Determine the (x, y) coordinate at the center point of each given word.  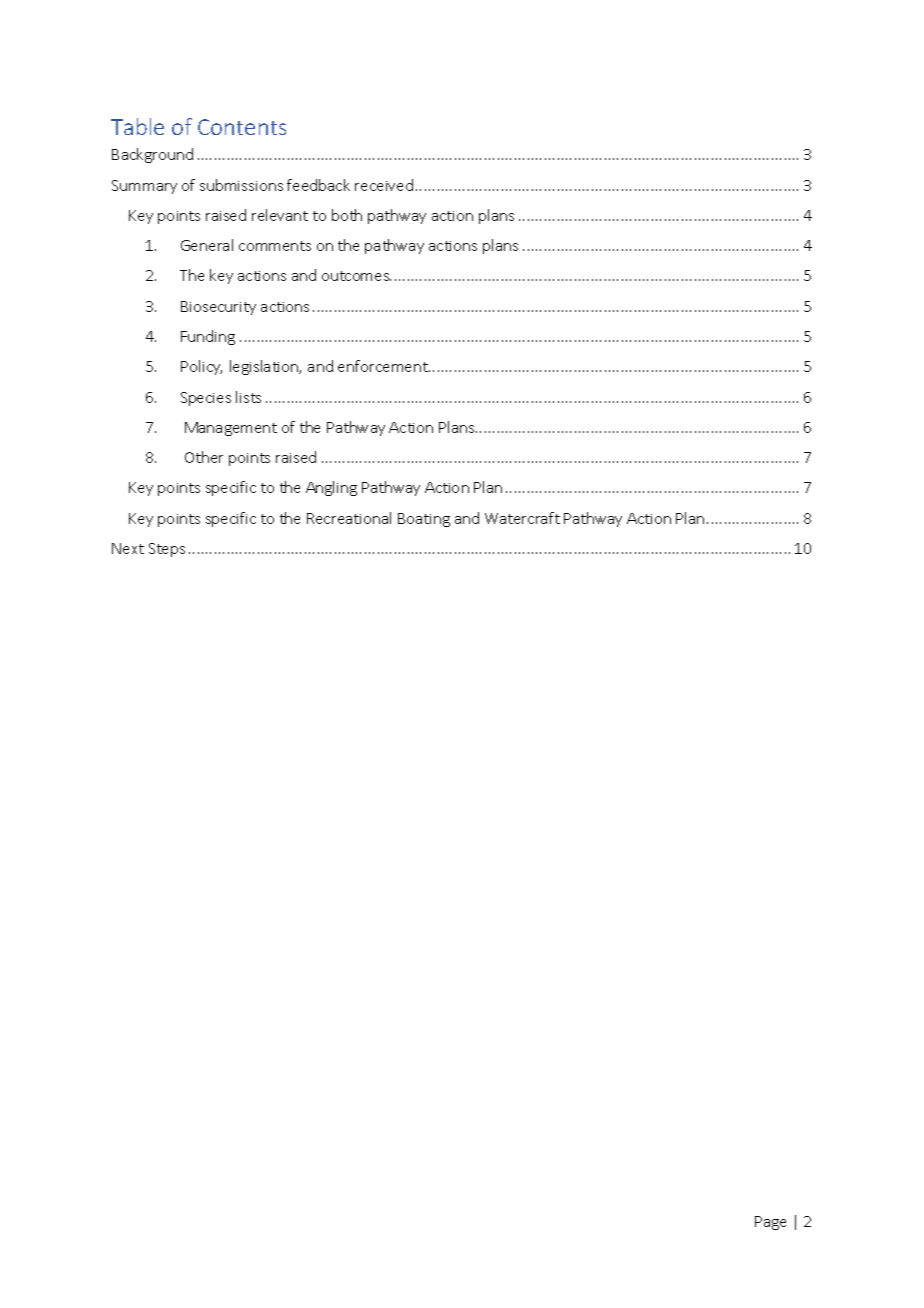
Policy (201, 367)
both (347, 215)
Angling (331, 488)
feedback (318, 185)
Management (231, 429)
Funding (208, 337)
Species (206, 399)
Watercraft (522, 518)
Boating (424, 520)
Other (204, 457)
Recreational (349, 518)
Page (770, 1223)
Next (128, 548)
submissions (241, 185)
